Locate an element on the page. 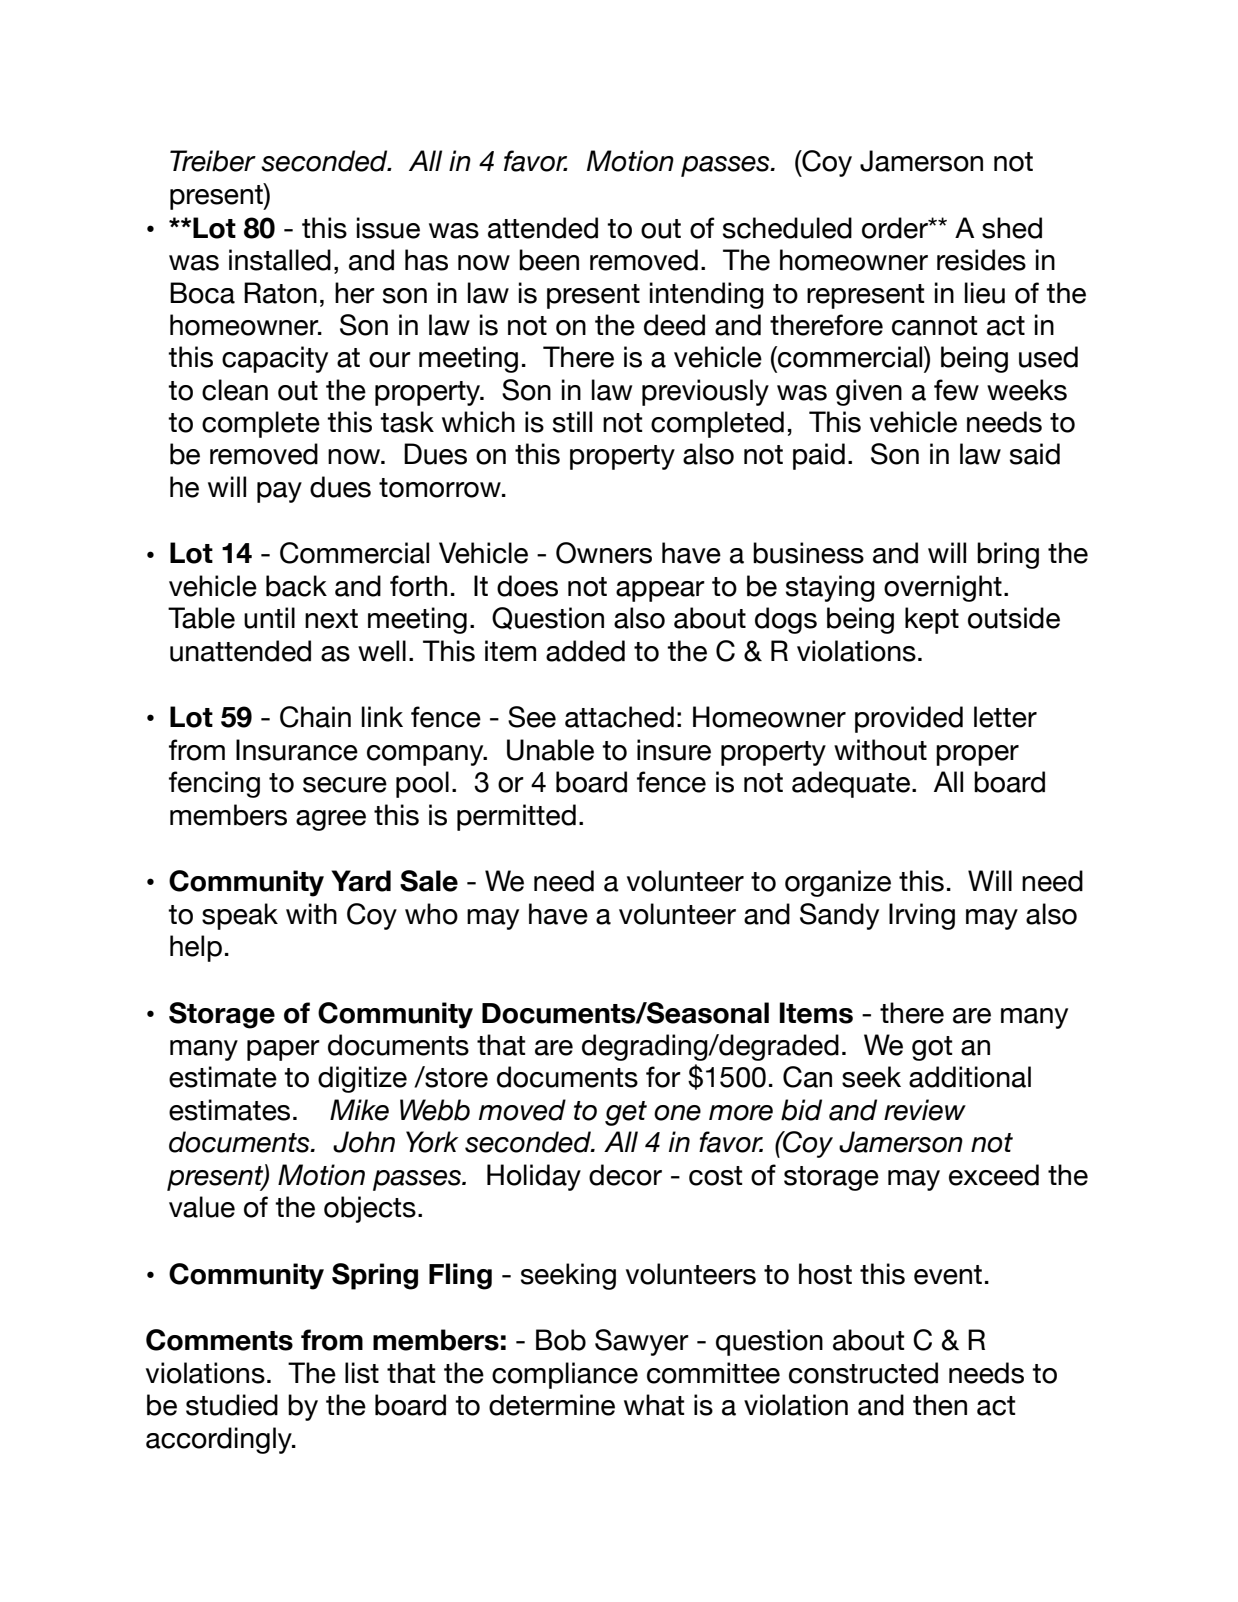 This page has width=1238, height=1602. installed is located at coordinates (280, 260).
